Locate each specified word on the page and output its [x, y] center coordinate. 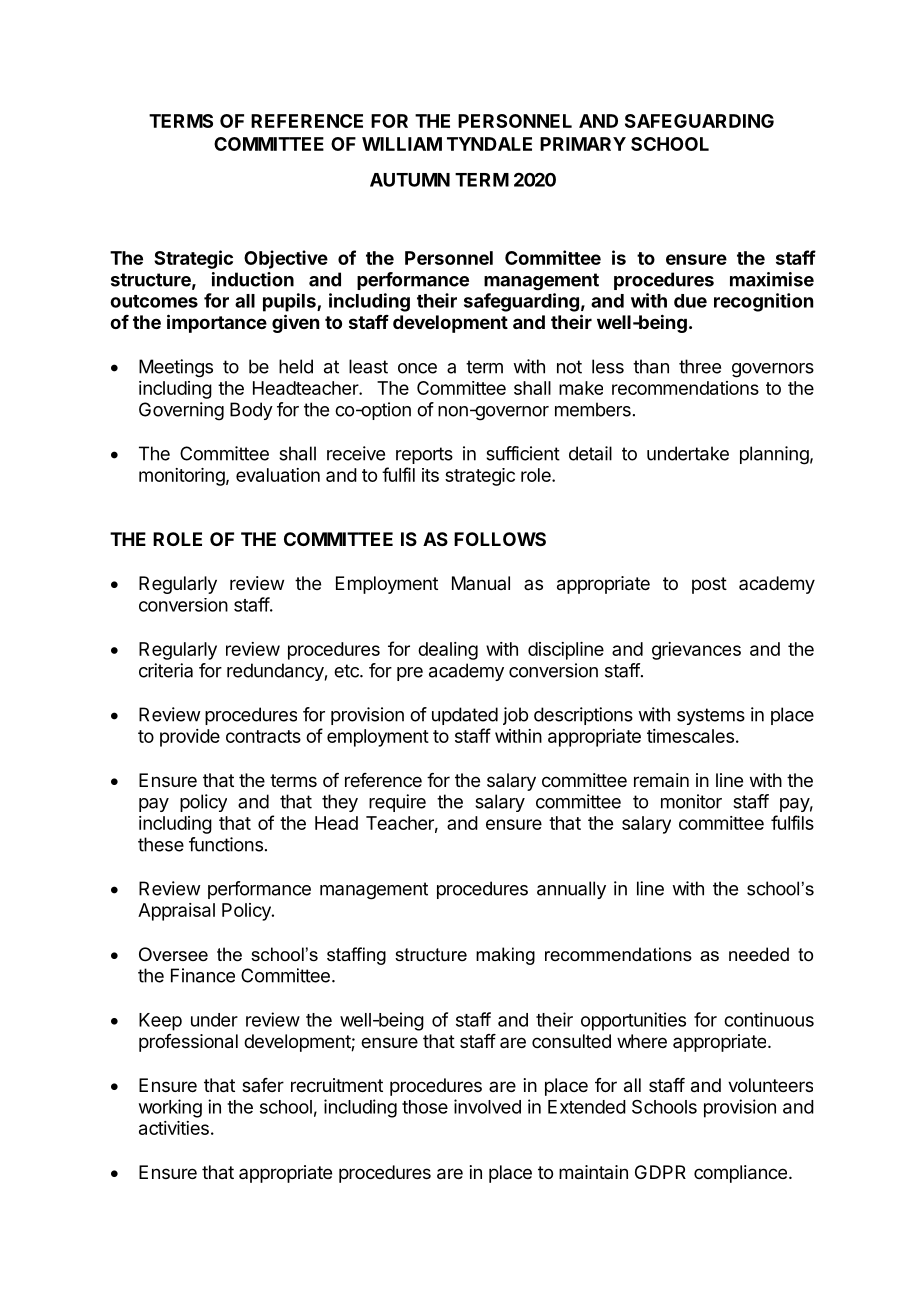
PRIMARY [583, 144]
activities [174, 1128]
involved [487, 1106]
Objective [286, 259]
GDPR [660, 1172]
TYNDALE [489, 144]
